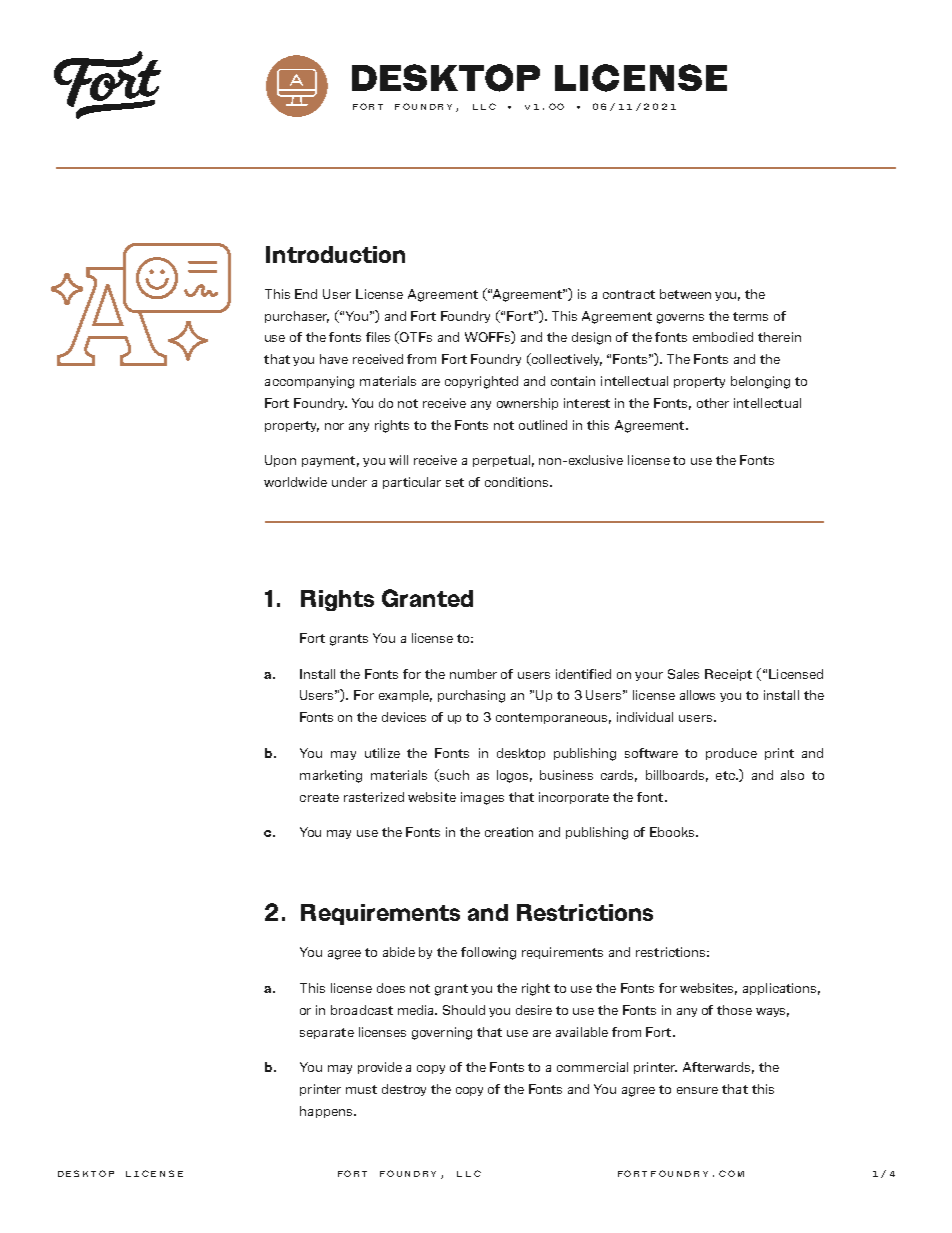 Image resolution: width=952 pixels, height=1233 pixels. Describe the element at coordinates (750, 316) in the screenshot. I see `terms` at that location.
